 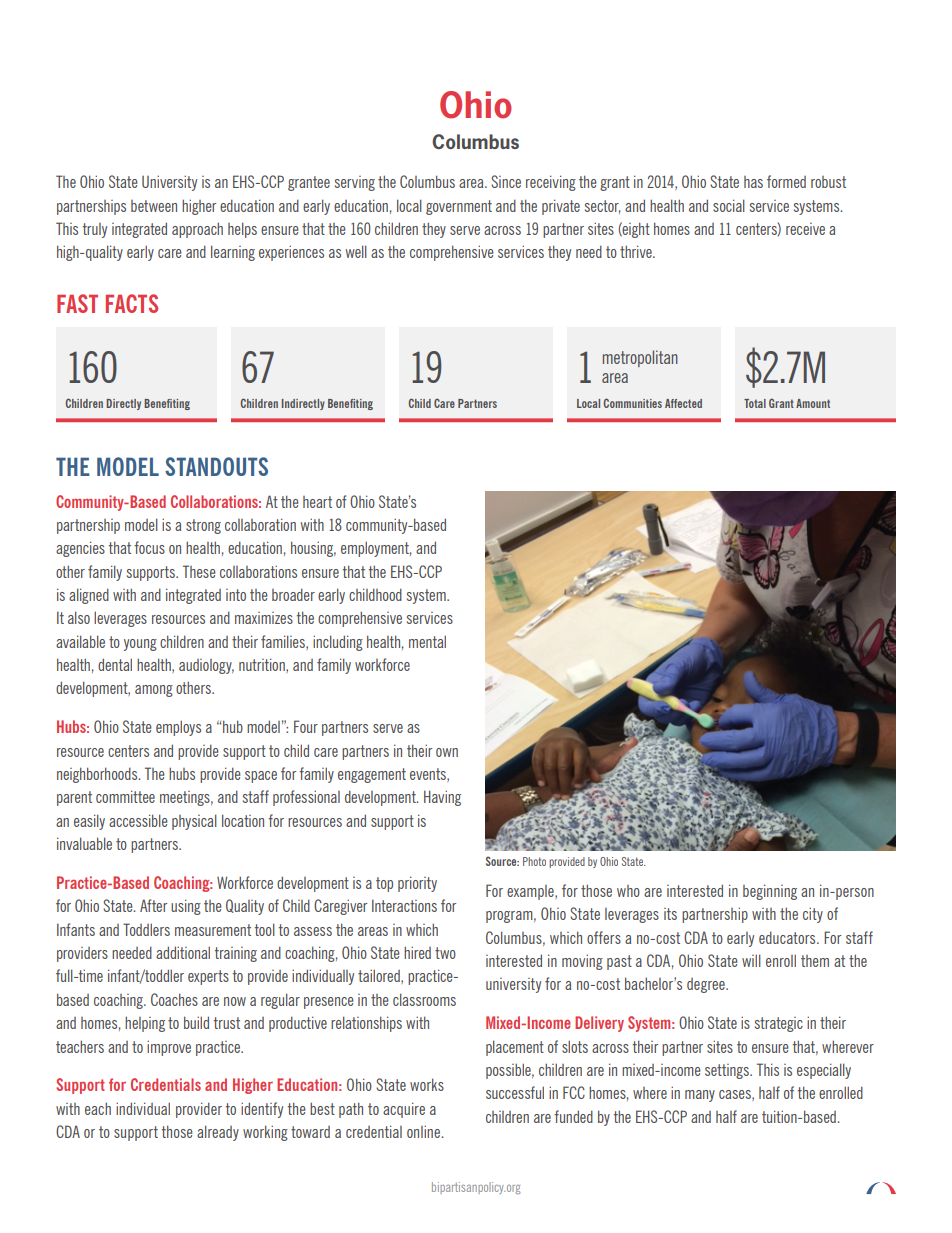 I want to click on STANDOUTS, so click(x=216, y=466).
